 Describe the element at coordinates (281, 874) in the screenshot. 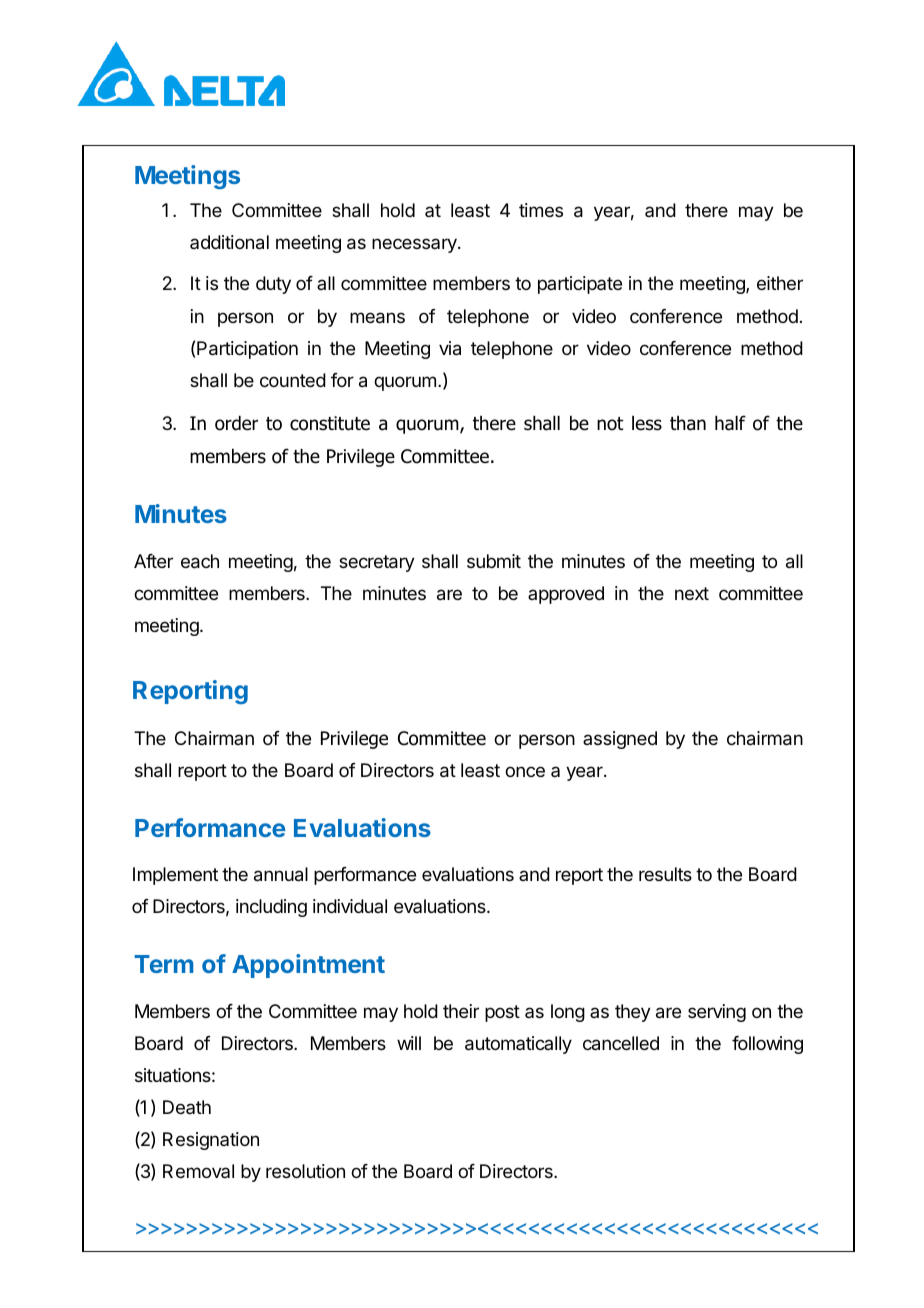

I see `annual` at that location.
